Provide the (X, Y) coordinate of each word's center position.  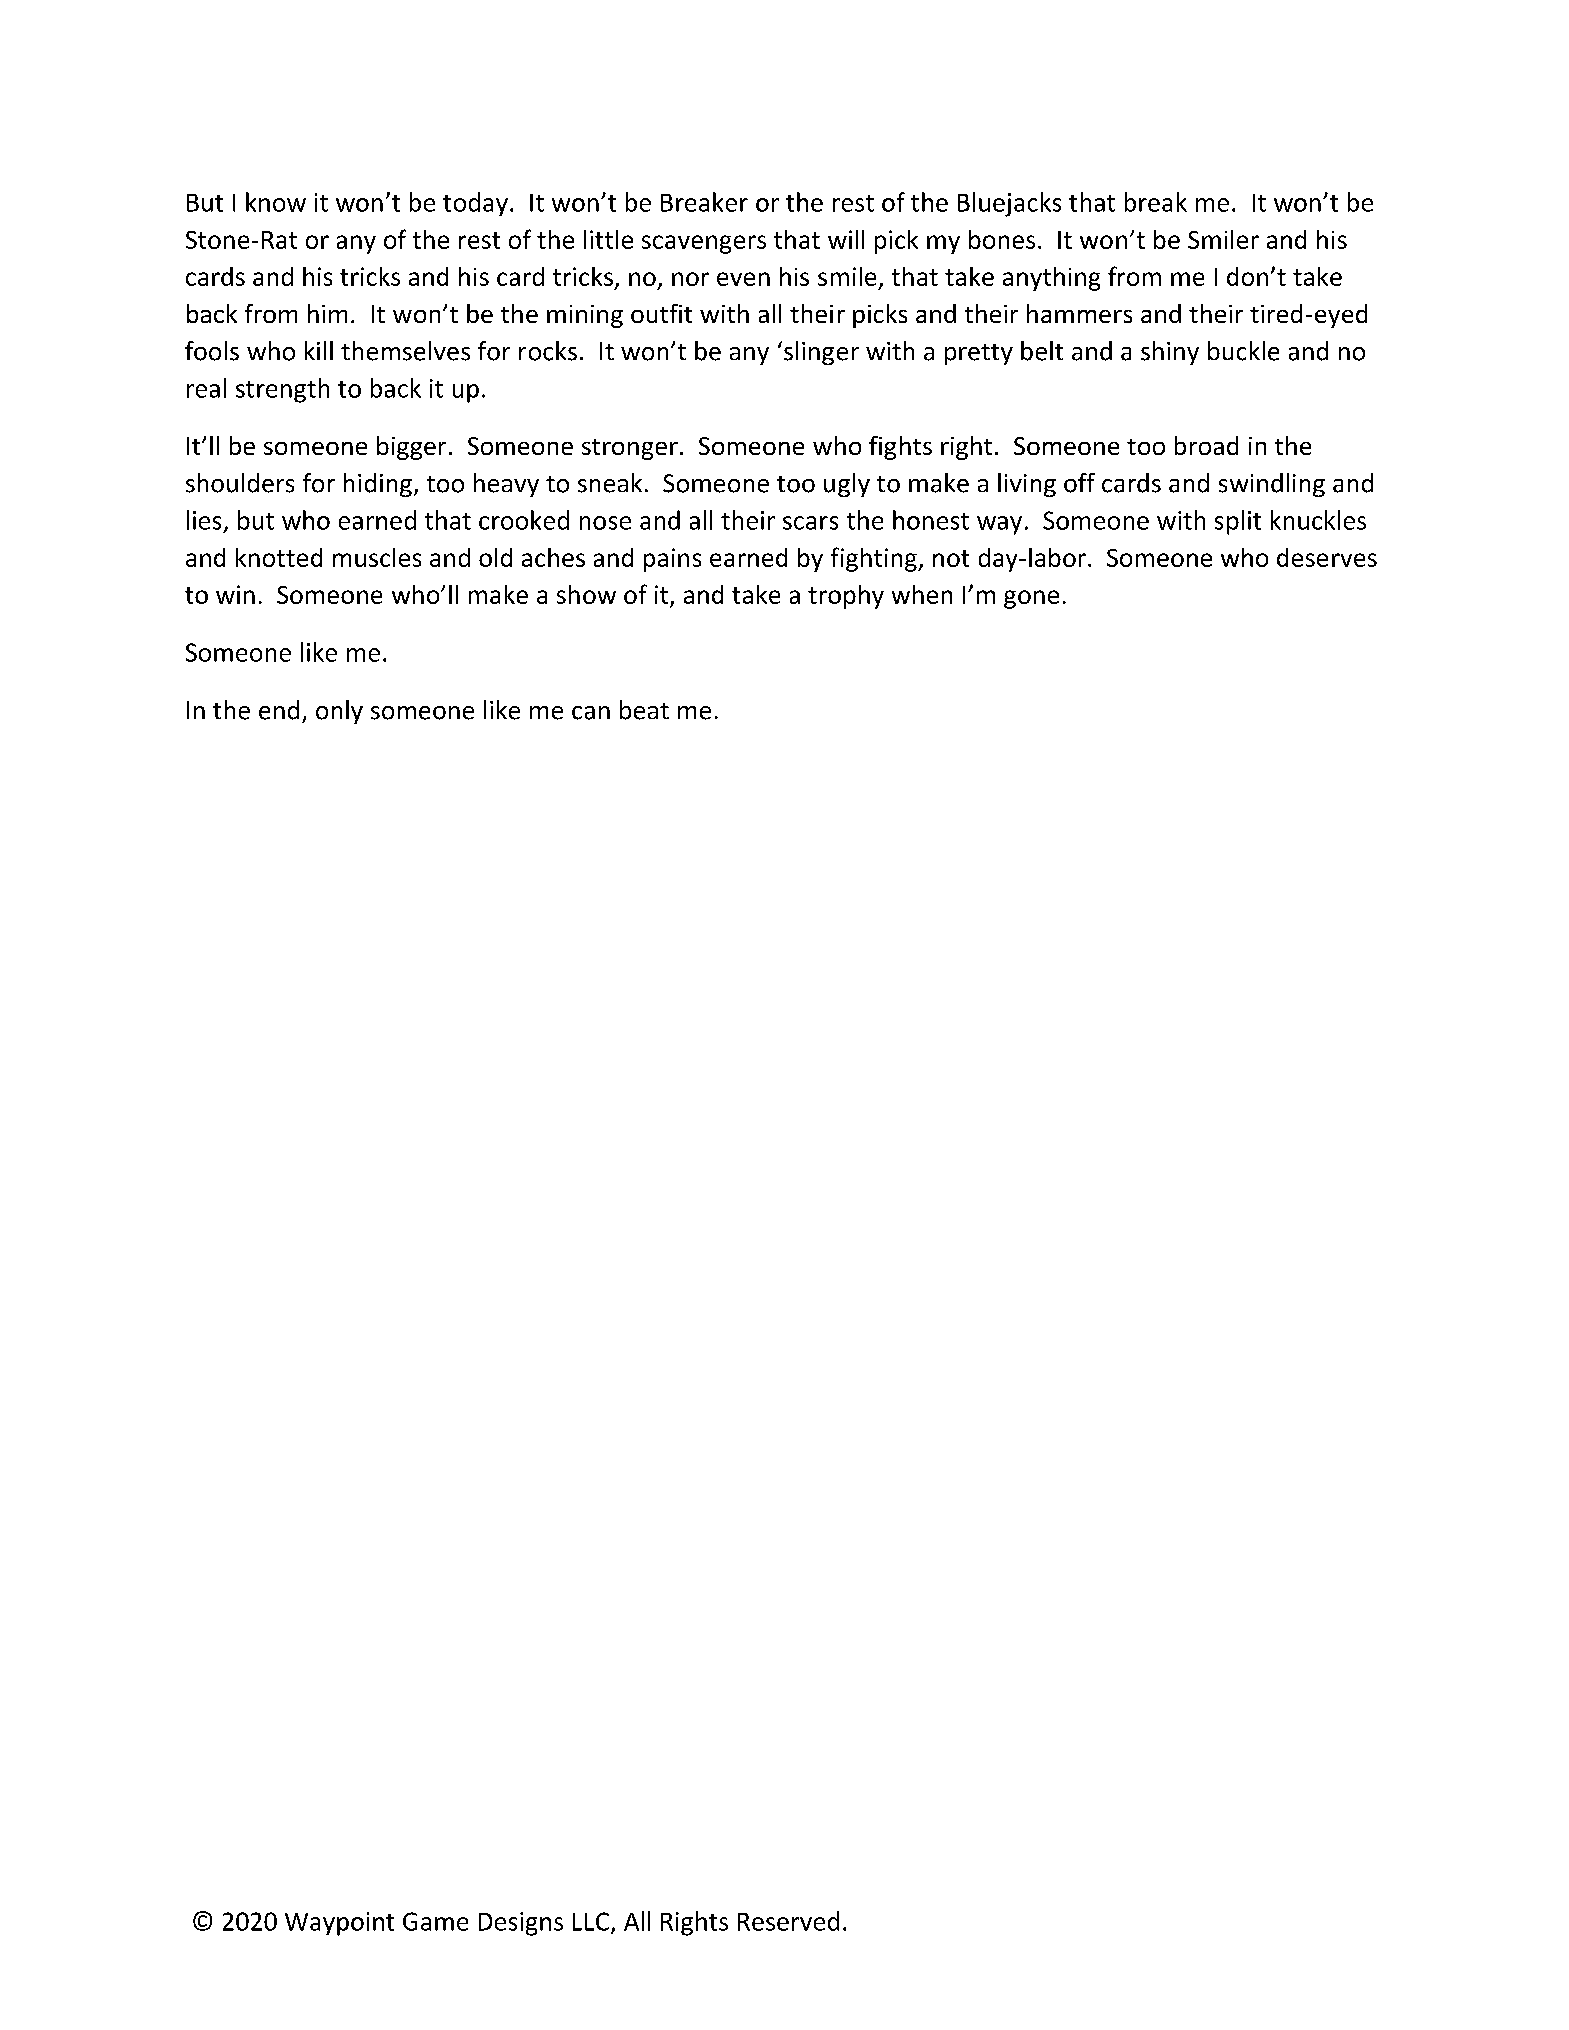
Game (435, 1921)
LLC (591, 1921)
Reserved (788, 1921)
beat (644, 710)
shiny (1170, 353)
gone (1031, 599)
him (327, 313)
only (339, 712)
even (743, 279)
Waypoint (339, 1924)
